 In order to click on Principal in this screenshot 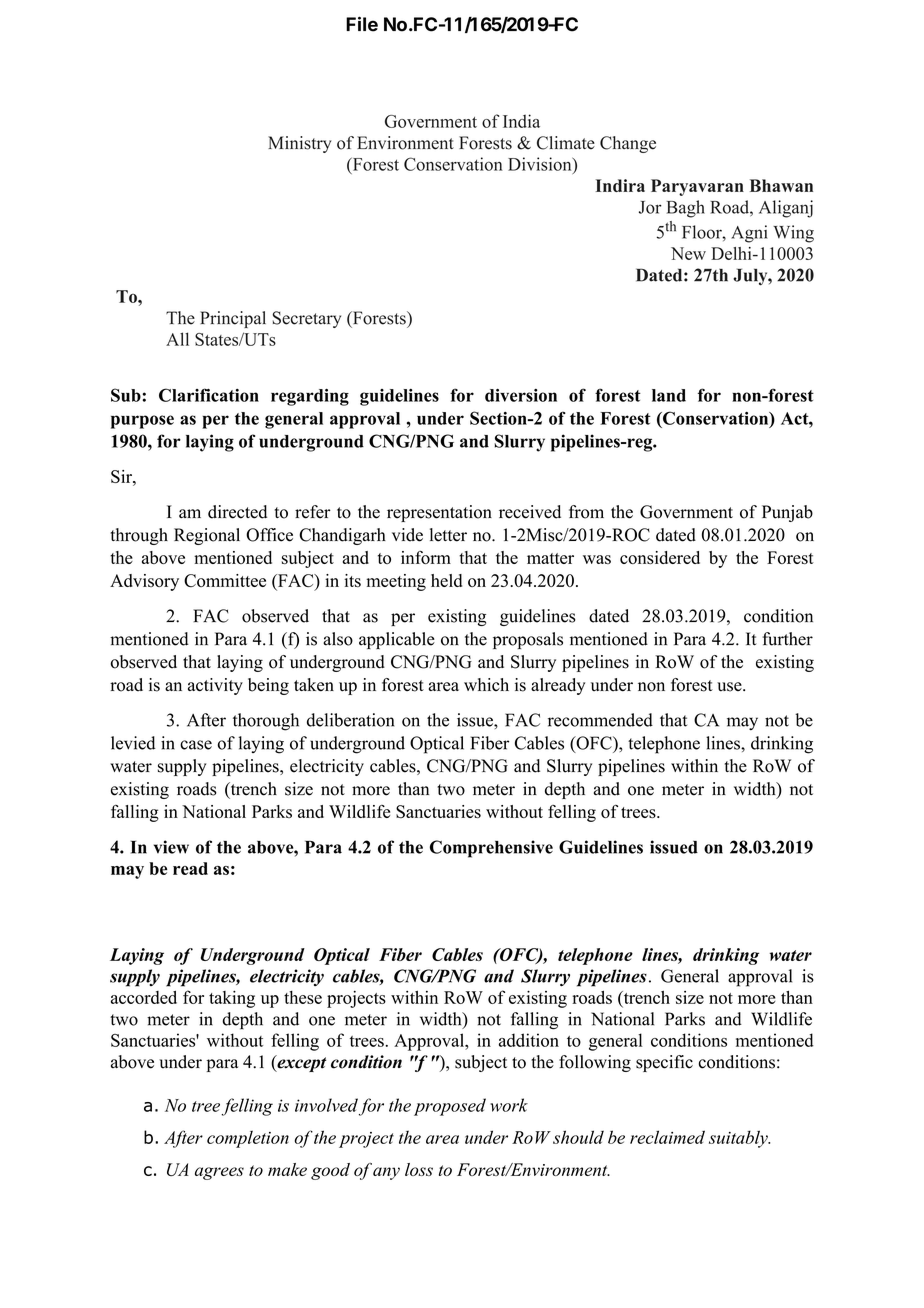, I will do `click(233, 319)`.
